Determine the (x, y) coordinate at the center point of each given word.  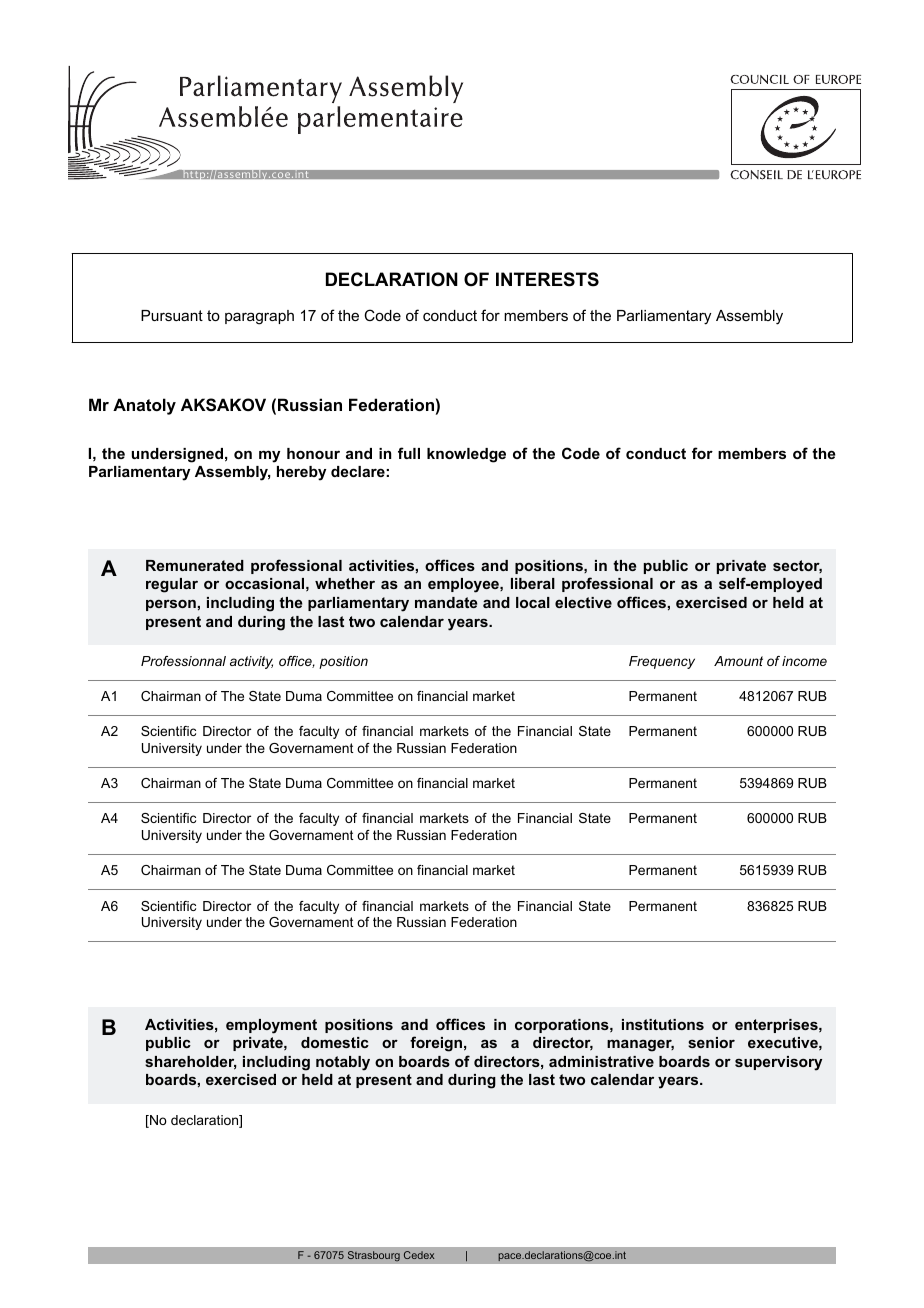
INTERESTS (547, 279)
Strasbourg (373, 1256)
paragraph (259, 317)
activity (251, 662)
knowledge (466, 455)
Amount (738, 661)
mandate (446, 602)
